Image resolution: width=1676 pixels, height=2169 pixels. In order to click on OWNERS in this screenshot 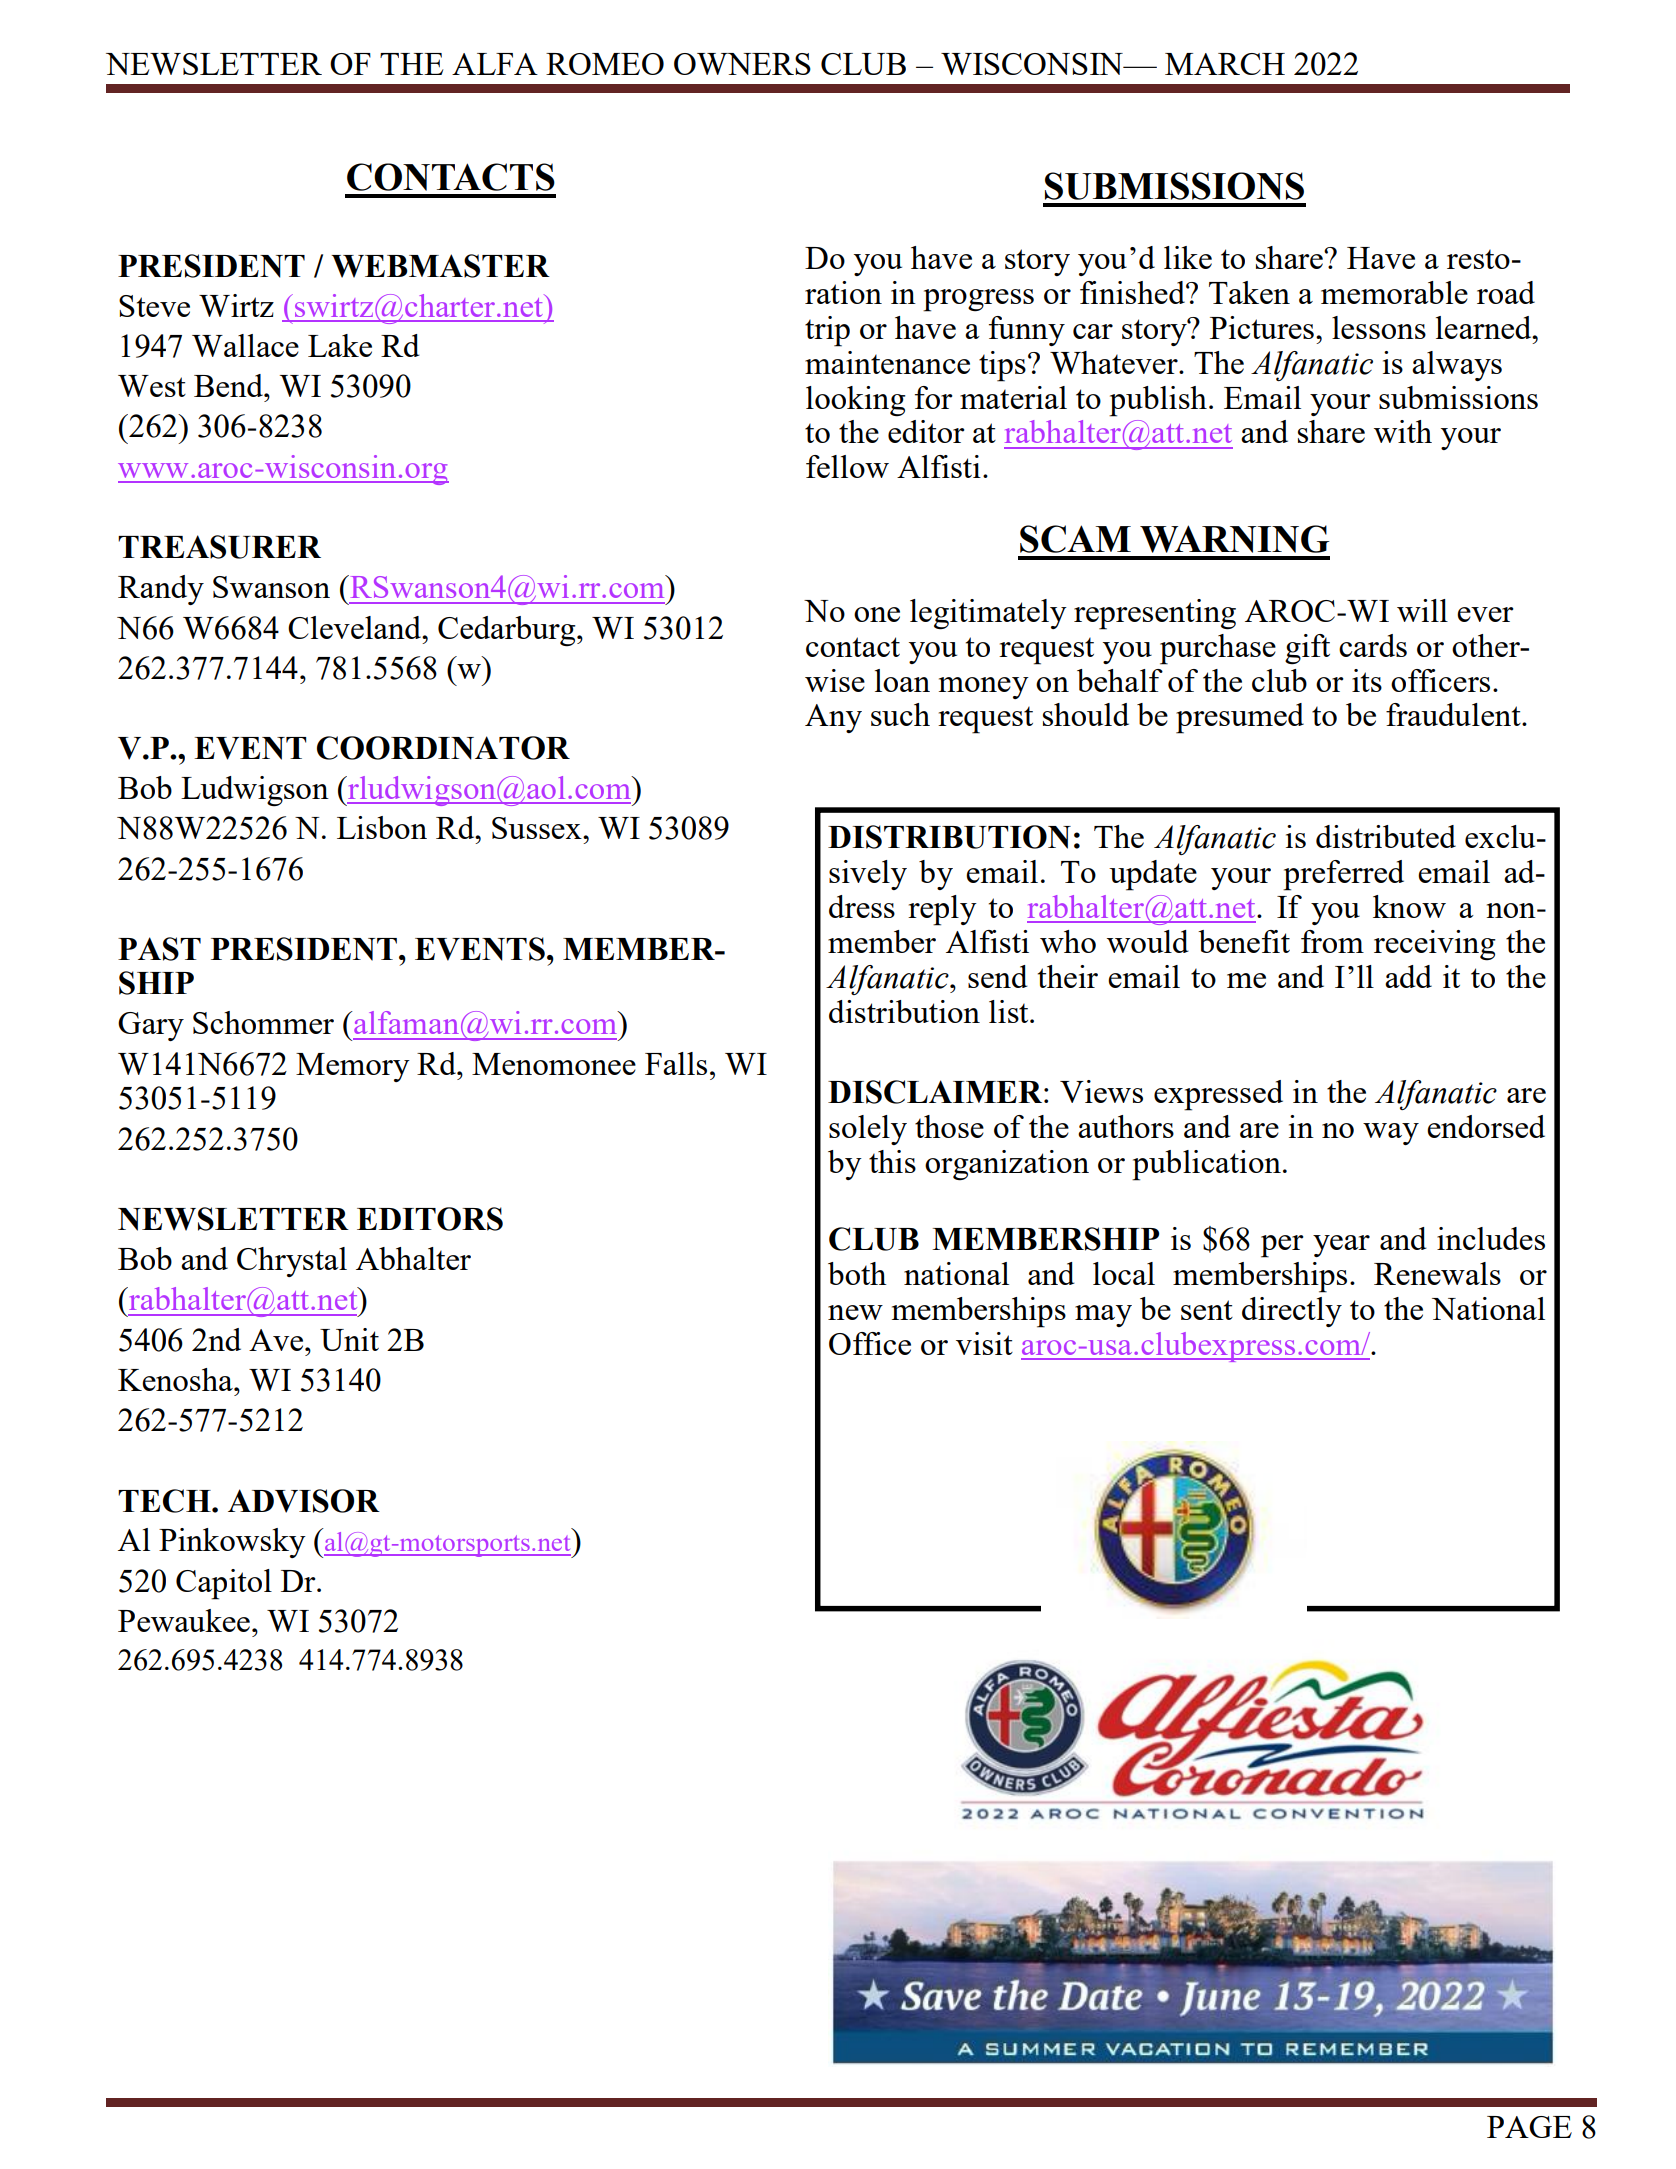, I will do `click(742, 64)`.
